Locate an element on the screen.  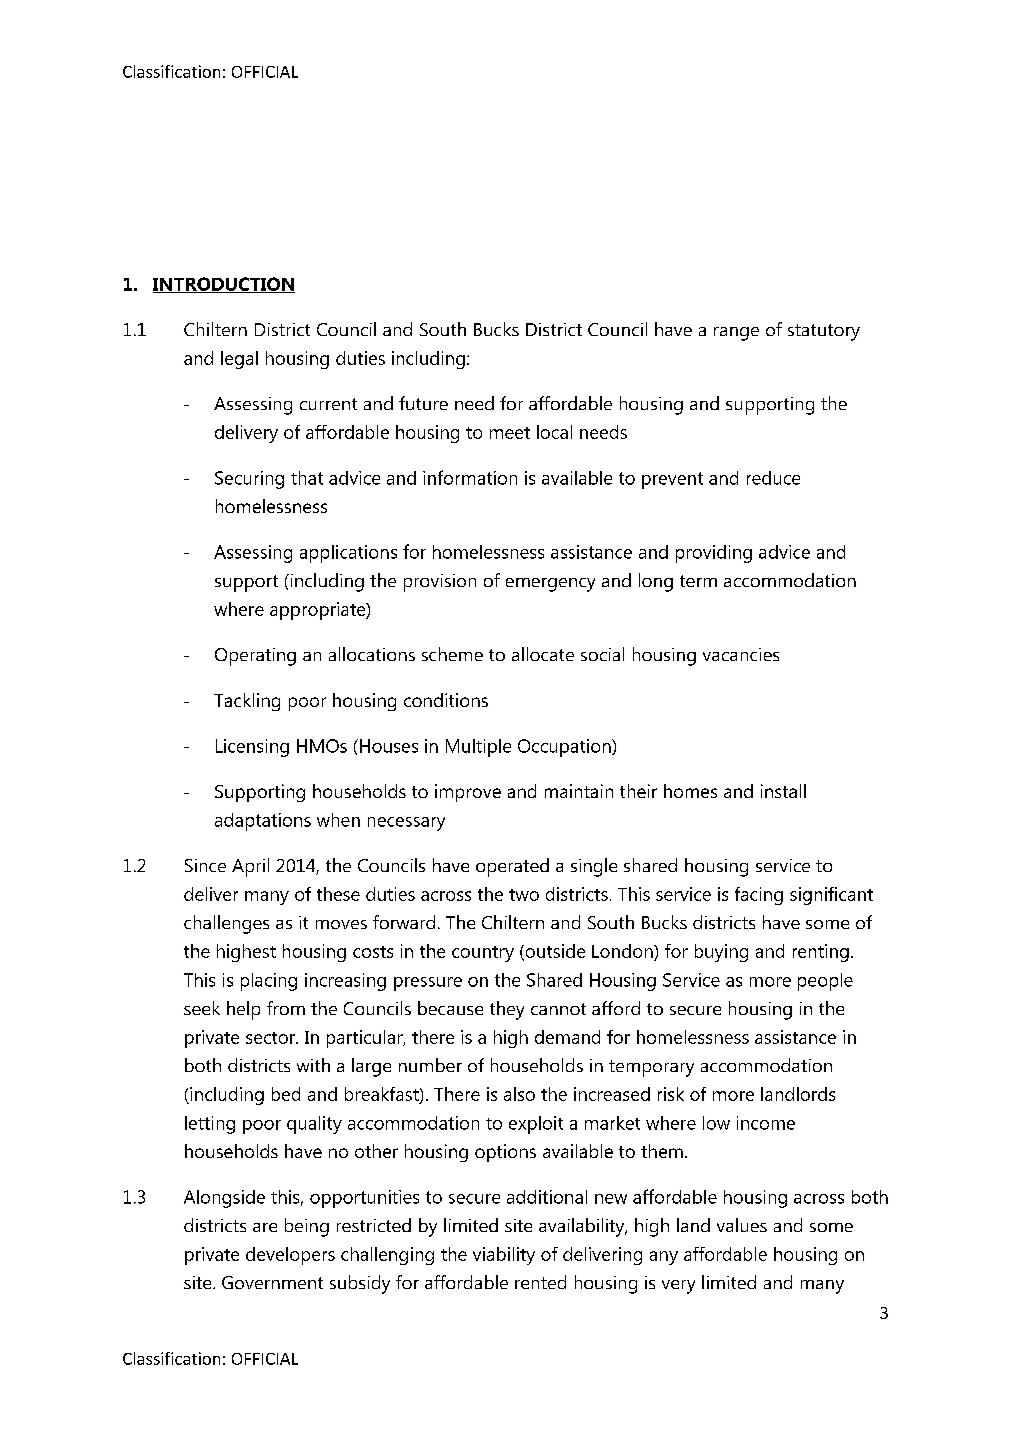
country is located at coordinates (483, 954).
